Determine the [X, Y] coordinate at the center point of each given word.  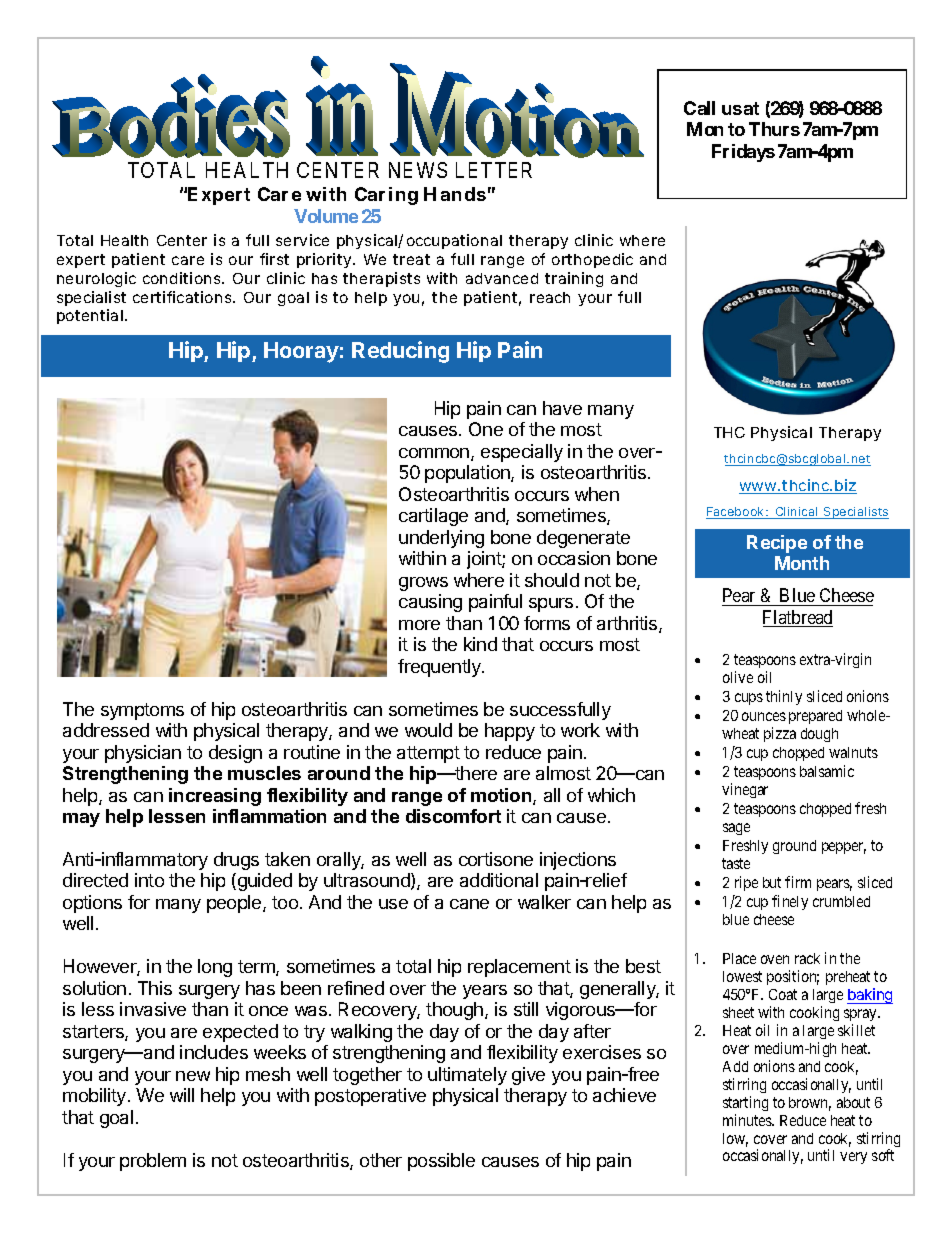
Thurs [774, 129]
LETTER [494, 170]
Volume [326, 216]
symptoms [142, 711]
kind [480, 644]
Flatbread [798, 618]
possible [441, 1162]
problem [153, 1162]
